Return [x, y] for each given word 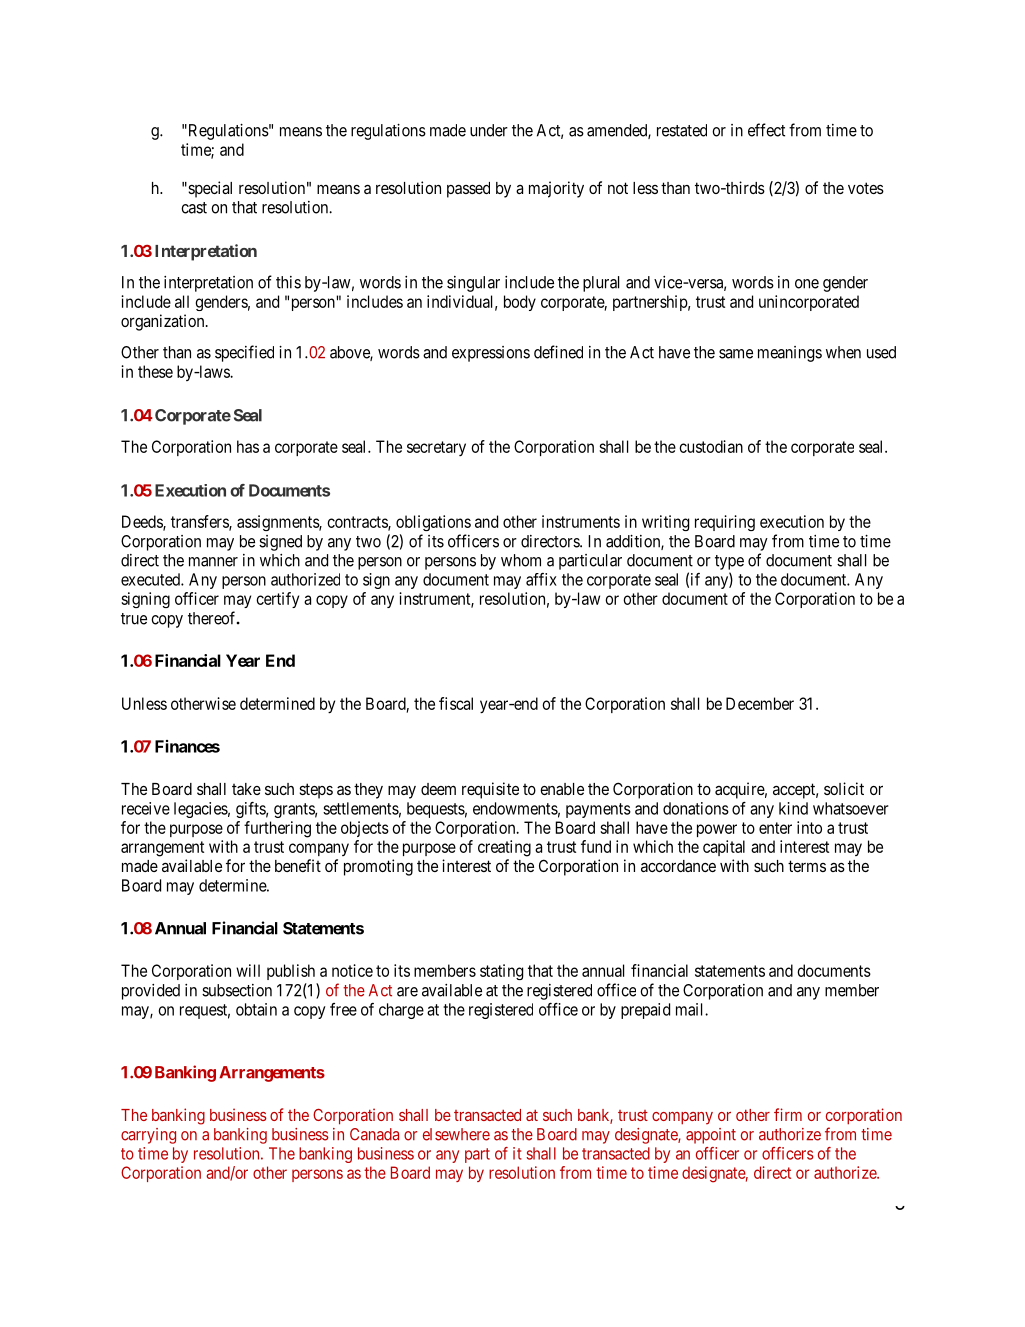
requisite [490, 790]
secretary [436, 448]
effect [766, 130]
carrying [148, 1136]
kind [793, 808]
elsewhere [456, 1134]
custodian [711, 446]
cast [194, 208]
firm [788, 1114]
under [489, 130]
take [246, 789]
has [248, 446]
